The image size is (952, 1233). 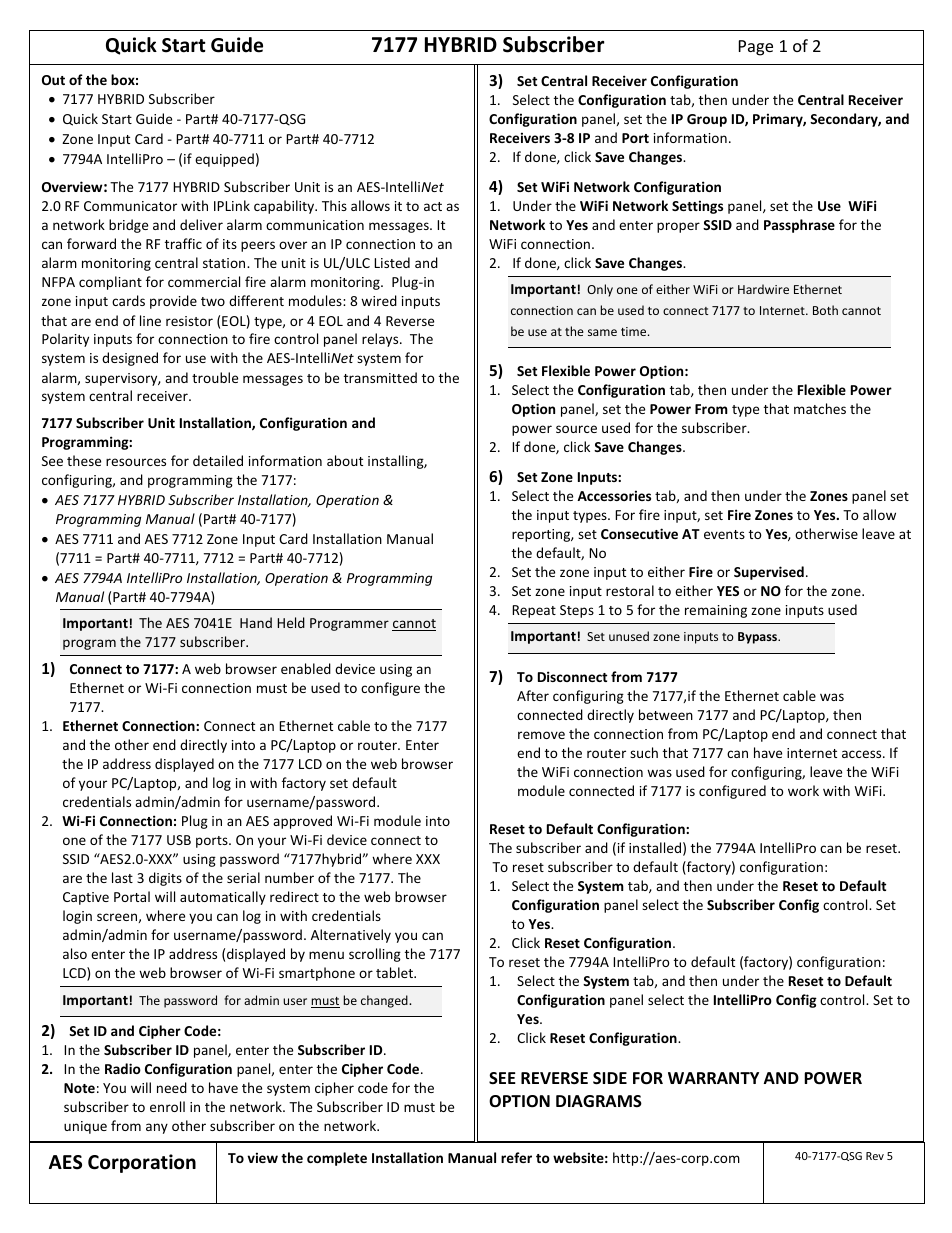 I want to click on Alternatively, so click(x=351, y=936).
